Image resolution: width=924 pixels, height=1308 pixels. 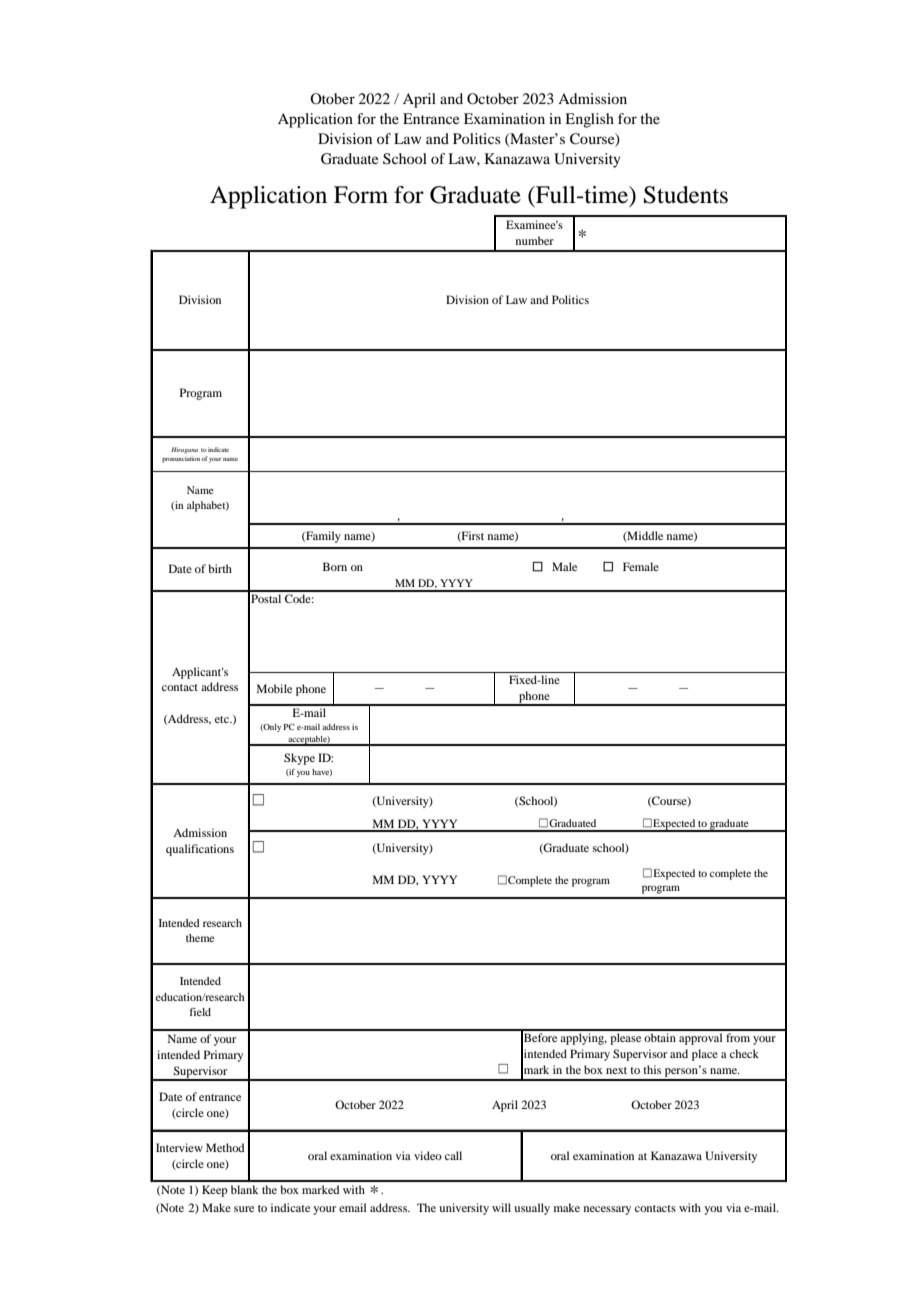 What do you see at coordinates (182, 459) in the page?
I see `pronunciation` at bounding box center [182, 459].
